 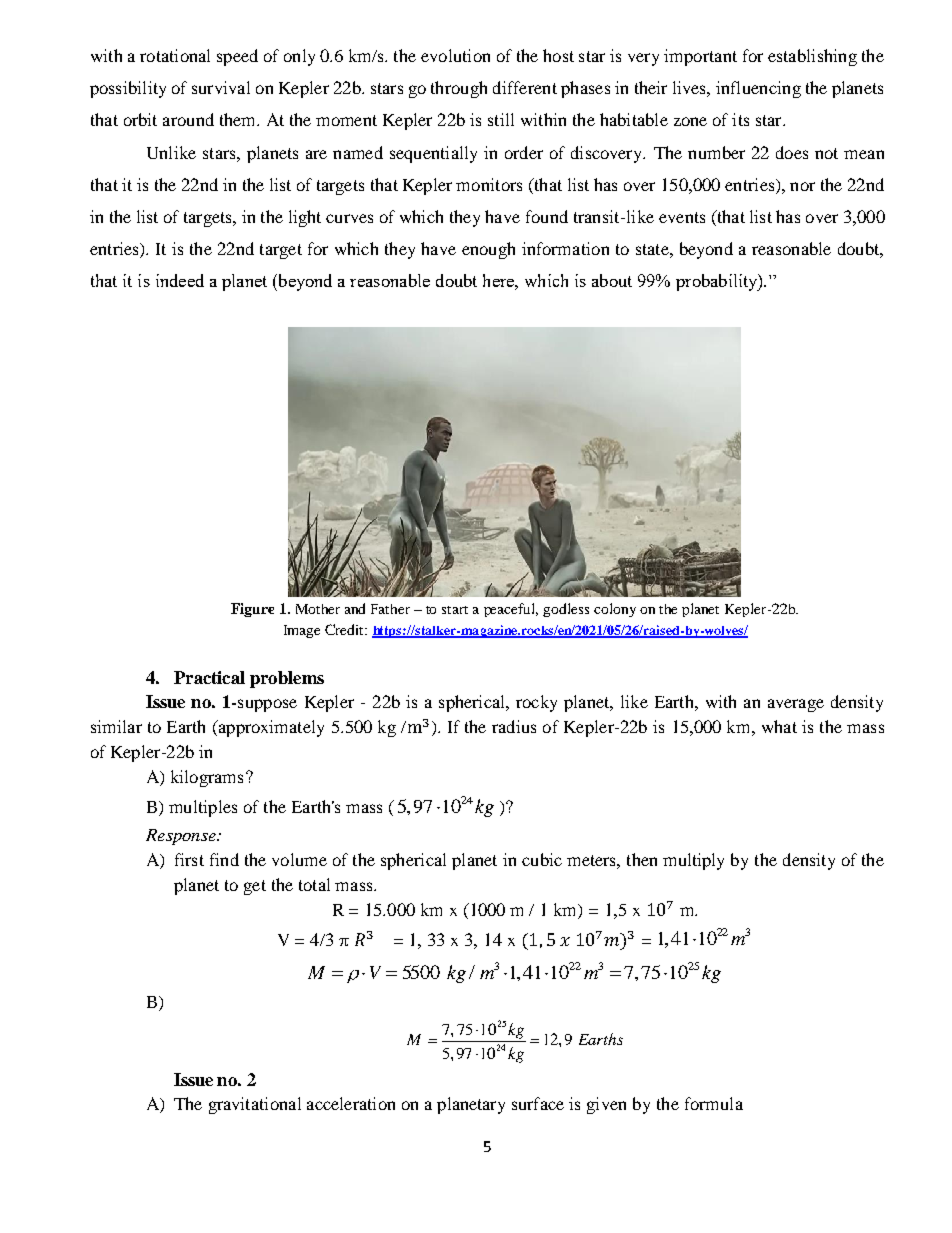 I want to click on influencing, so click(x=758, y=89).
